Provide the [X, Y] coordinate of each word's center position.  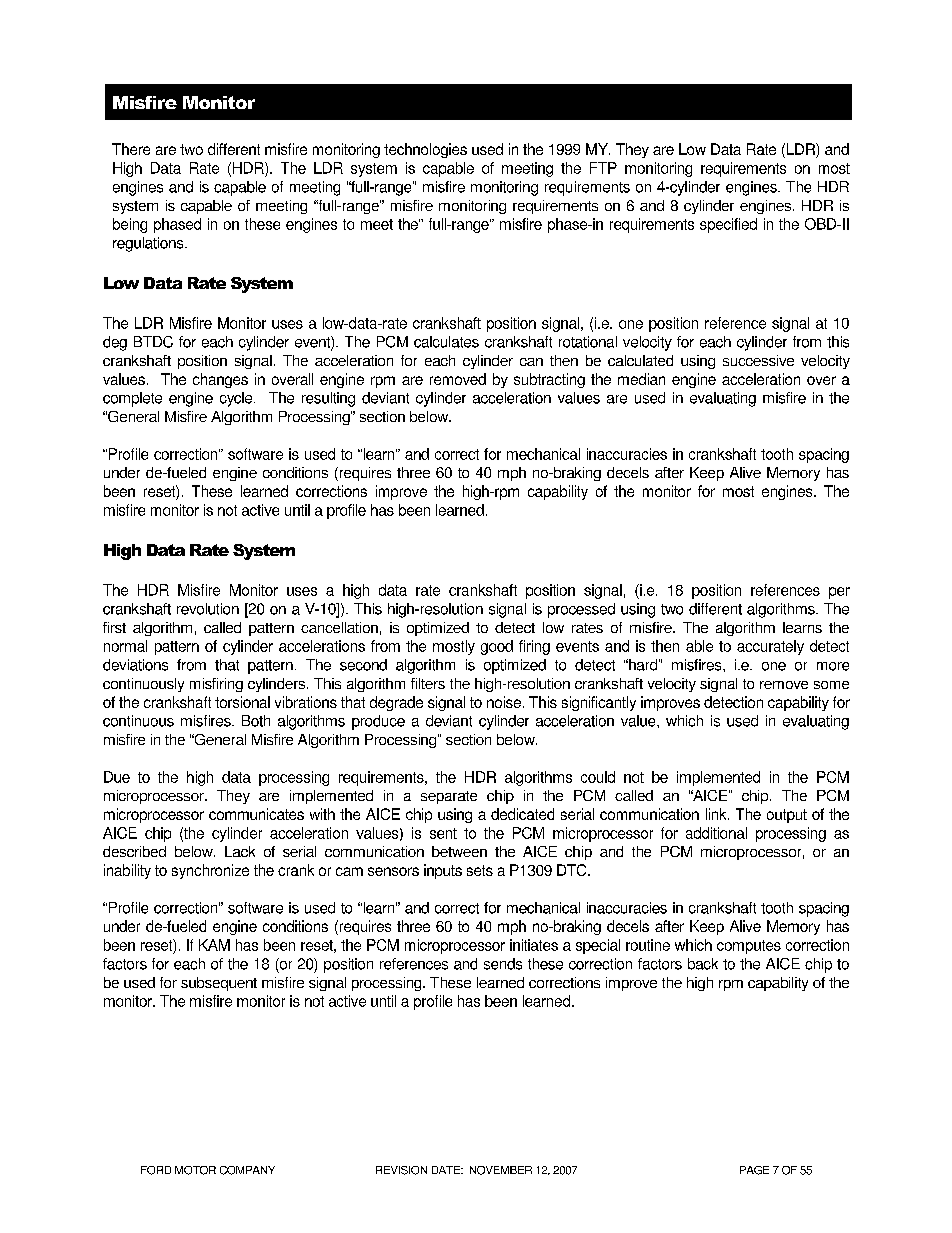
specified [728, 225]
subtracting [549, 380]
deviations [135, 665]
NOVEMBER [501, 1170]
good [497, 647]
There [131, 149]
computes [749, 947]
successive [758, 360]
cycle [237, 399]
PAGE [754, 1170]
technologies [425, 150]
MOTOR [195, 1170]
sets [480, 870]
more [833, 666]
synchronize [210, 871]
